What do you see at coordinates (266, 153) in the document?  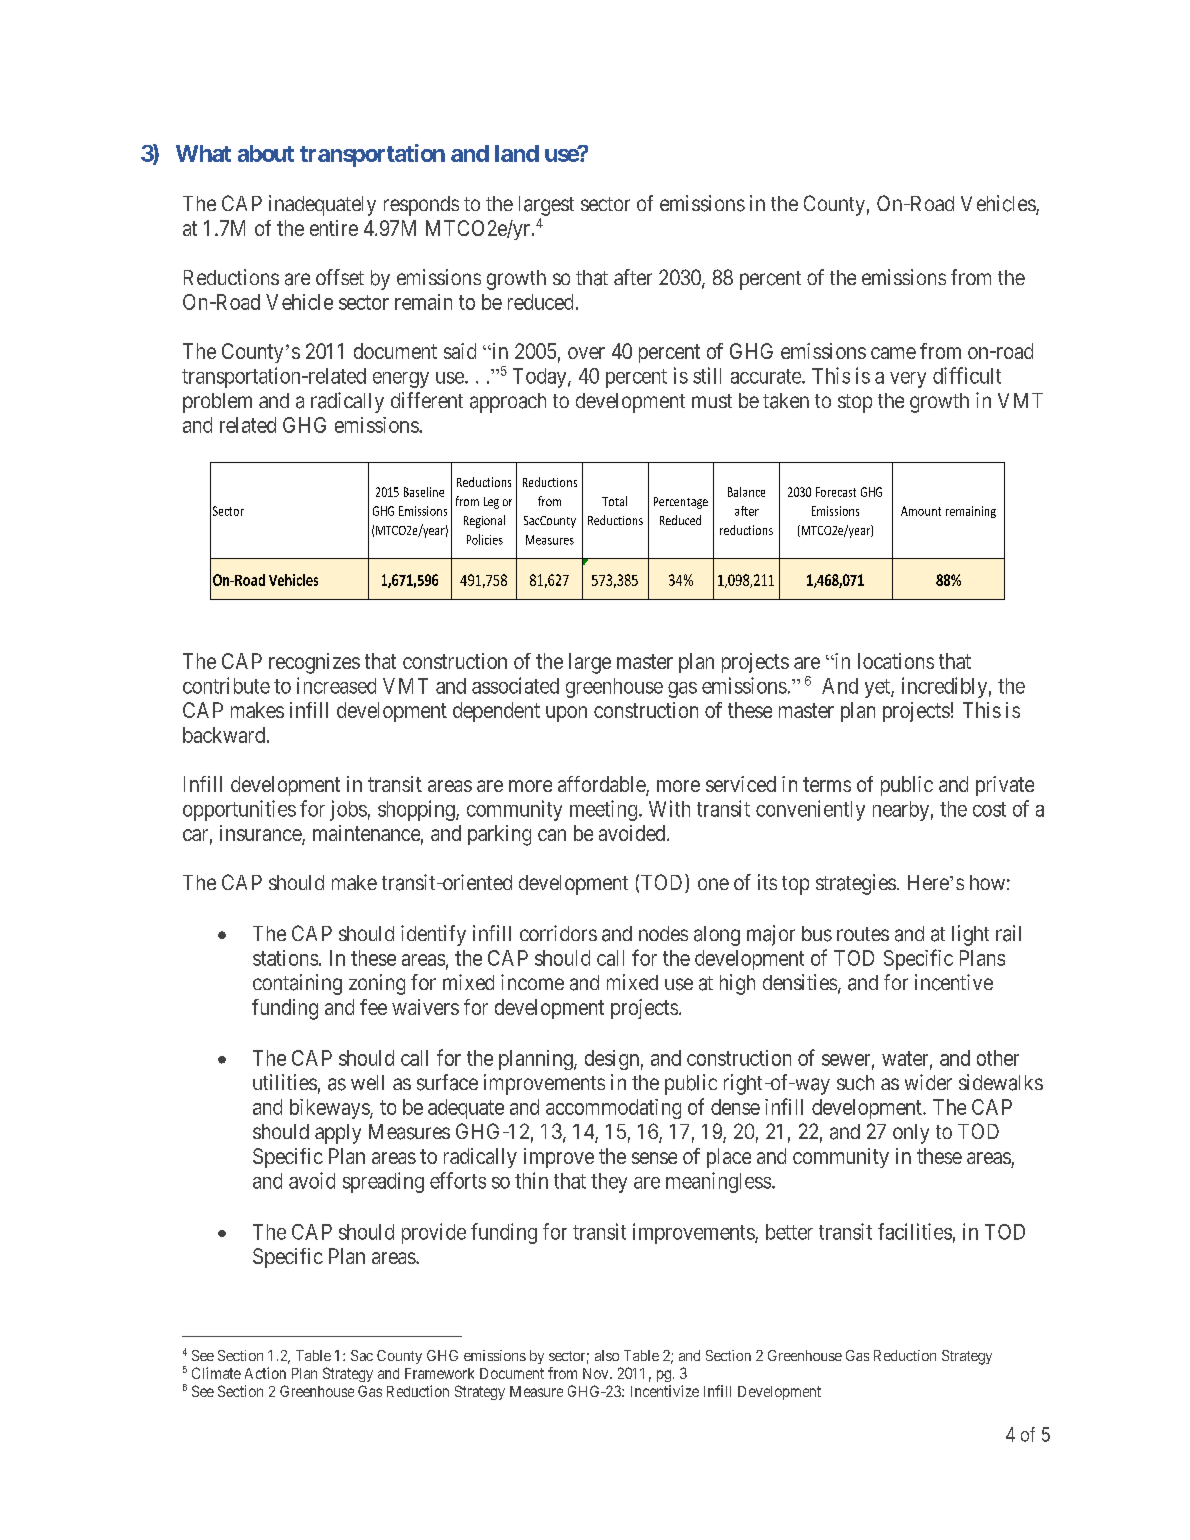 I see `about` at bounding box center [266, 153].
